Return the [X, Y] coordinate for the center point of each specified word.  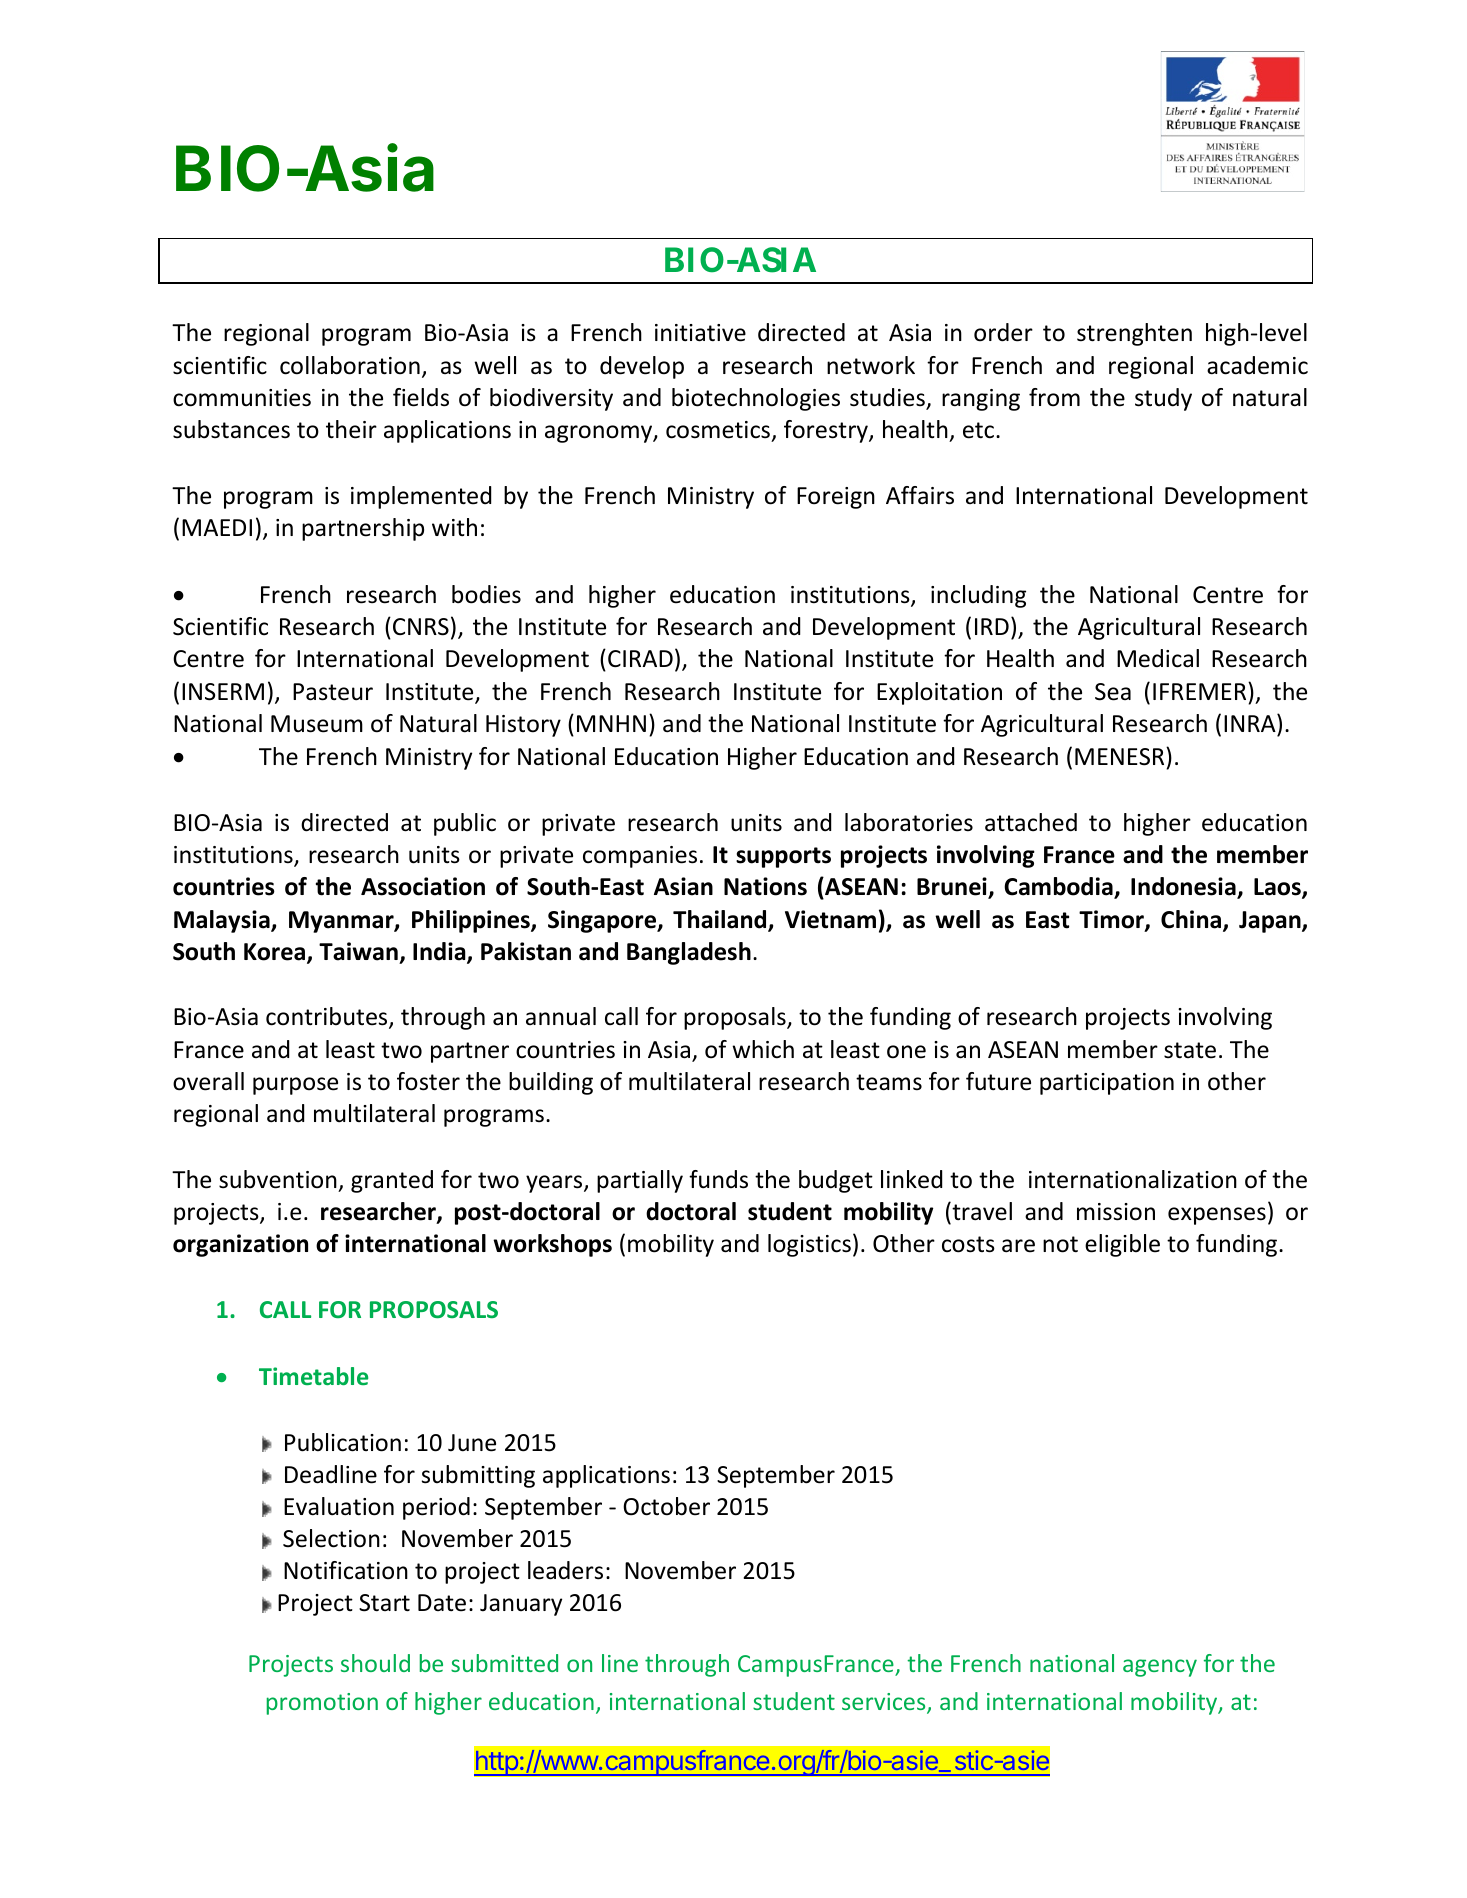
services [885, 1703]
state [1190, 1050]
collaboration [350, 365]
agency [1160, 1668]
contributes [328, 1018]
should [375, 1663]
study [1163, 399]
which [763, 1049]
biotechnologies [756, 399]
